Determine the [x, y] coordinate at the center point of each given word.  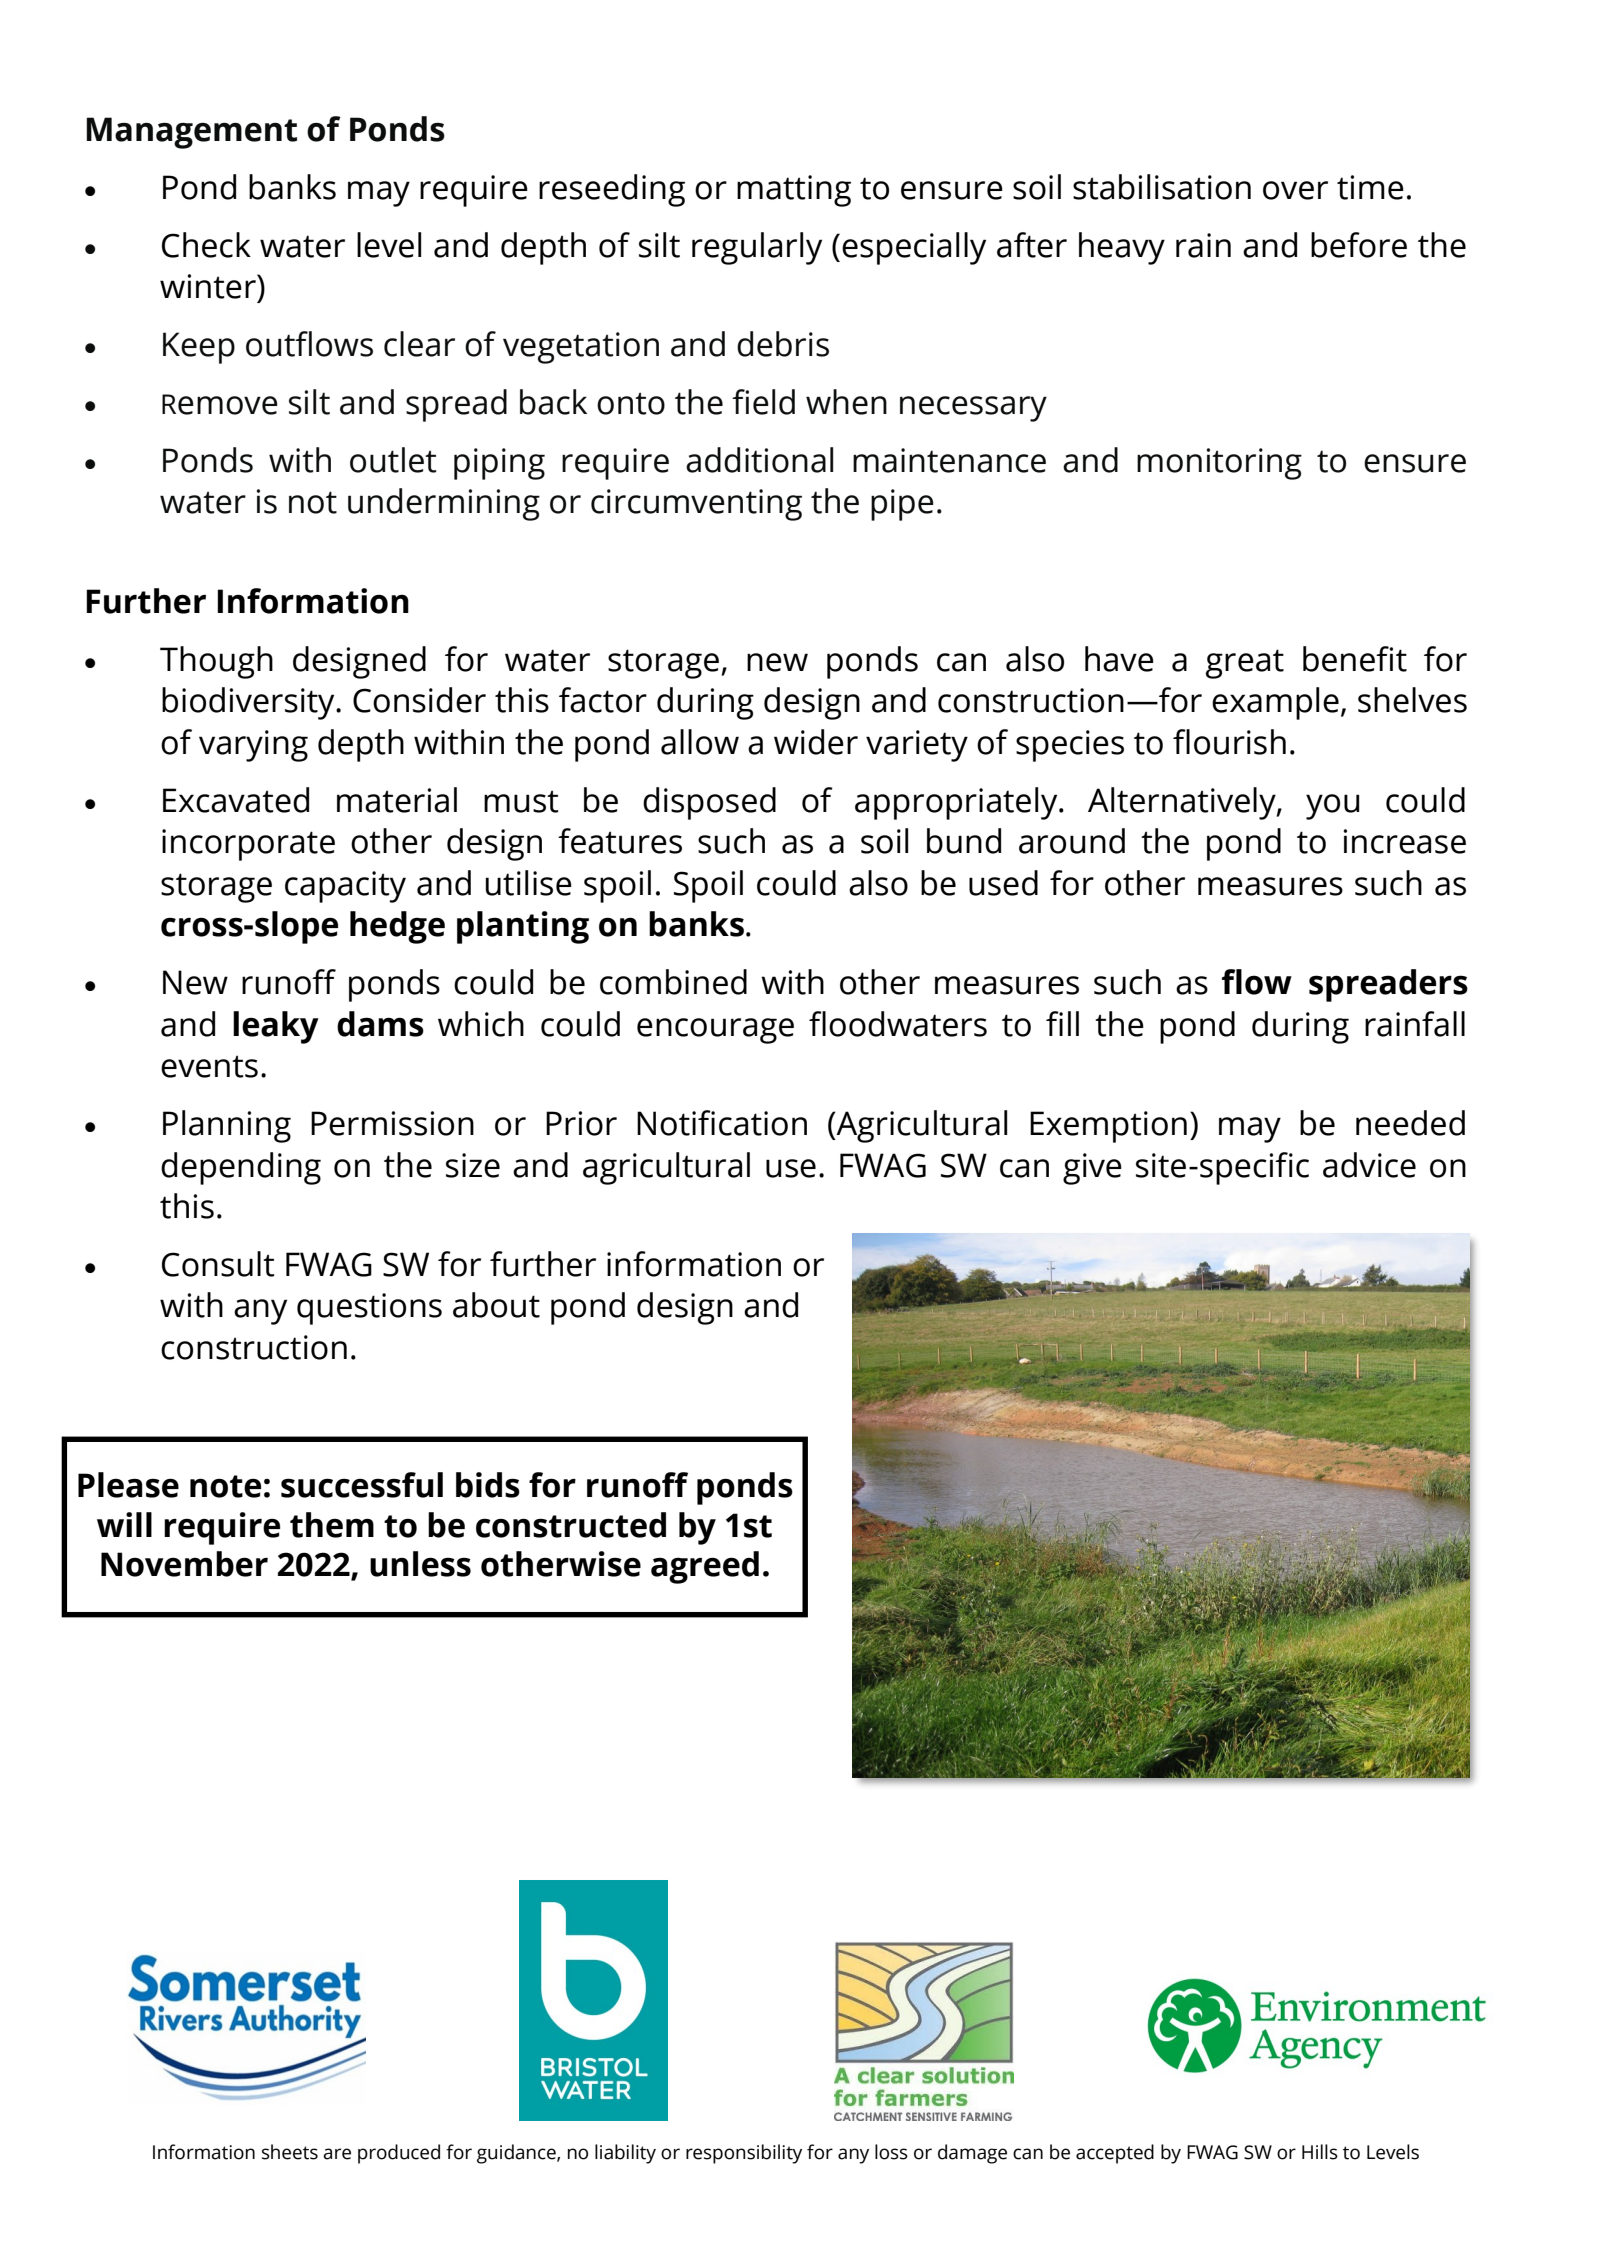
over [1295, 190]
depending [241, 1168]
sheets [290, 2152]
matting [794, 191]
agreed [705, 1567]
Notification [722, 1123]
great [1245, 664]
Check [206, 245]
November [184, 1564]
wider [816, 742]
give [1092, 1169]
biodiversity [249, 703]
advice [1369, 1165]
